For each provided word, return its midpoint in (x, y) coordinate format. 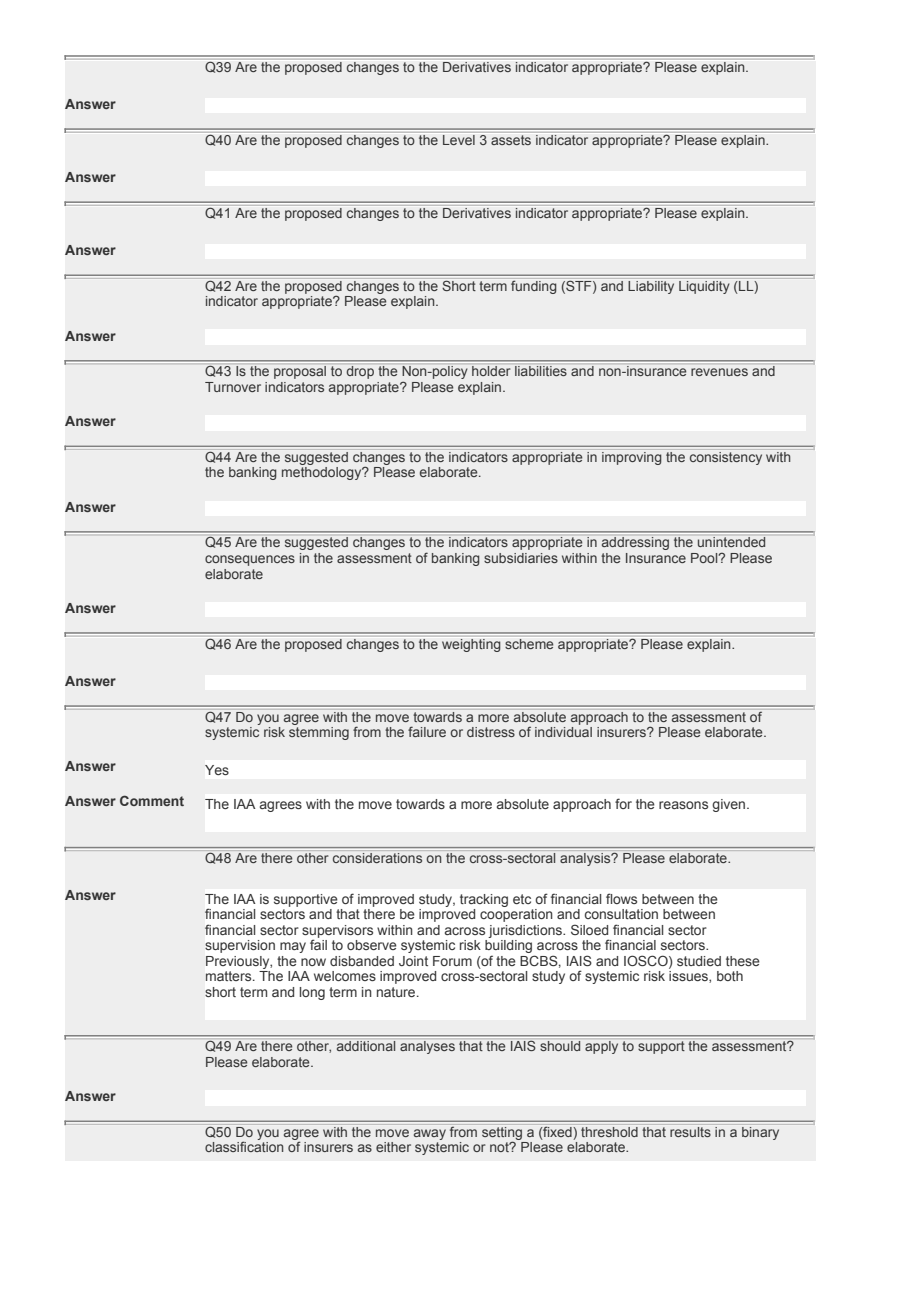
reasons (683, 805)
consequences (250, 560)
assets (511, 140)
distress (491, 732)
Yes (217, 770)
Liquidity (704, 287)
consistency (726, 458)
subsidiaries (521, 558)
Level (459, 140)
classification (244, 1146)
